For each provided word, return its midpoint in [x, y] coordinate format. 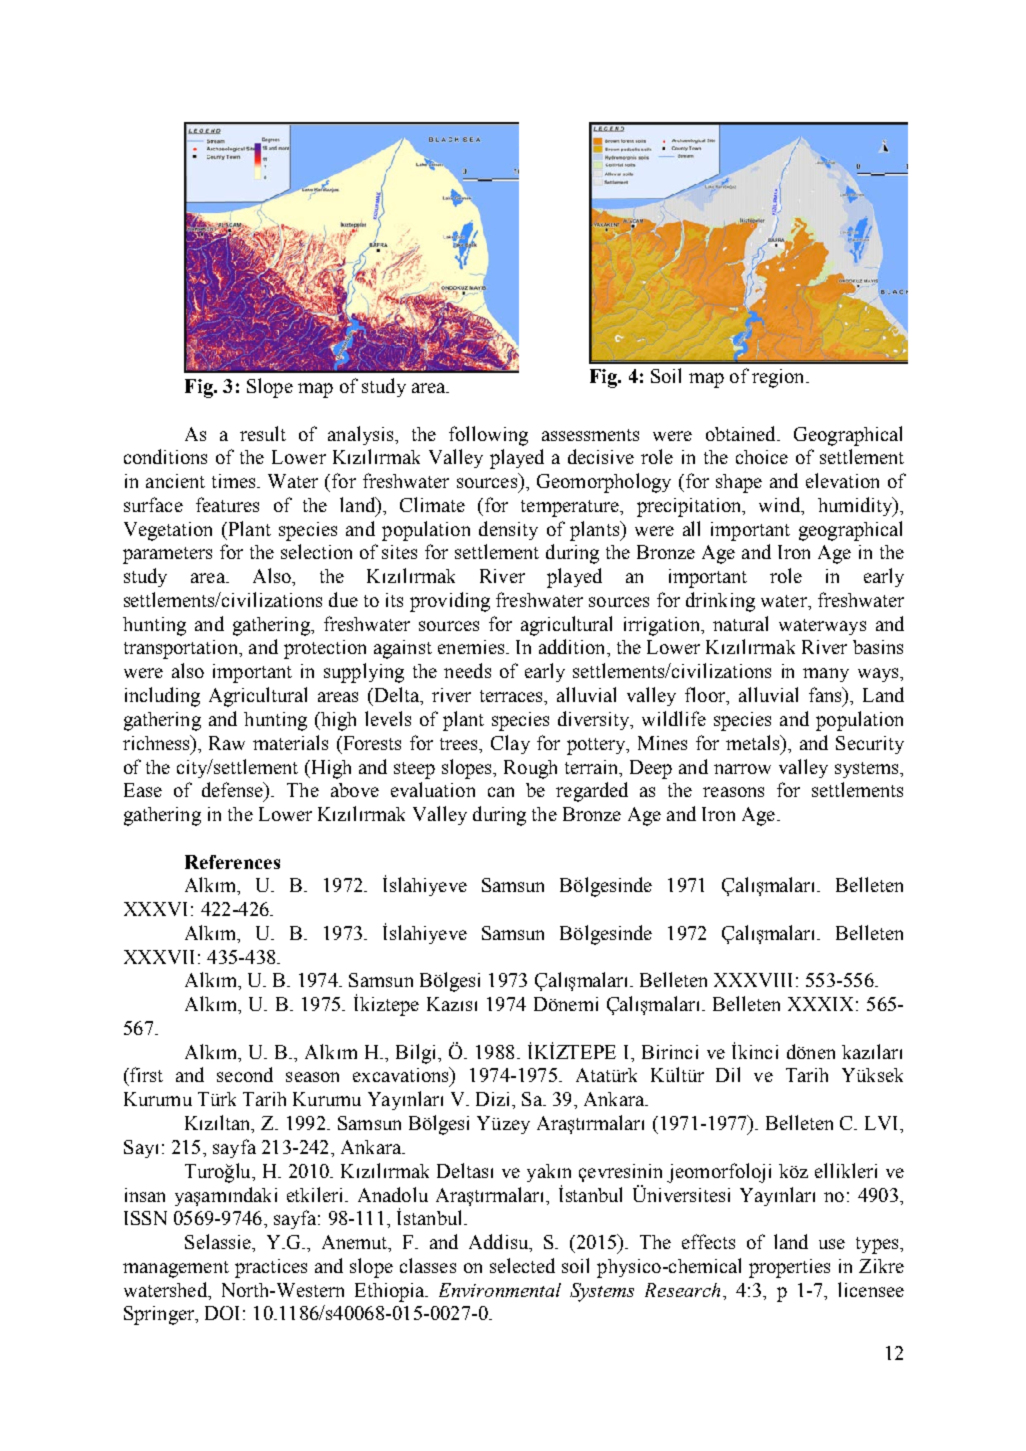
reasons [733, 792]
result [263, 433]
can [501, 792]
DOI [222, 1313]
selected [522, 1265]
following [488, 436]
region [779, 378]
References [232, 862]
